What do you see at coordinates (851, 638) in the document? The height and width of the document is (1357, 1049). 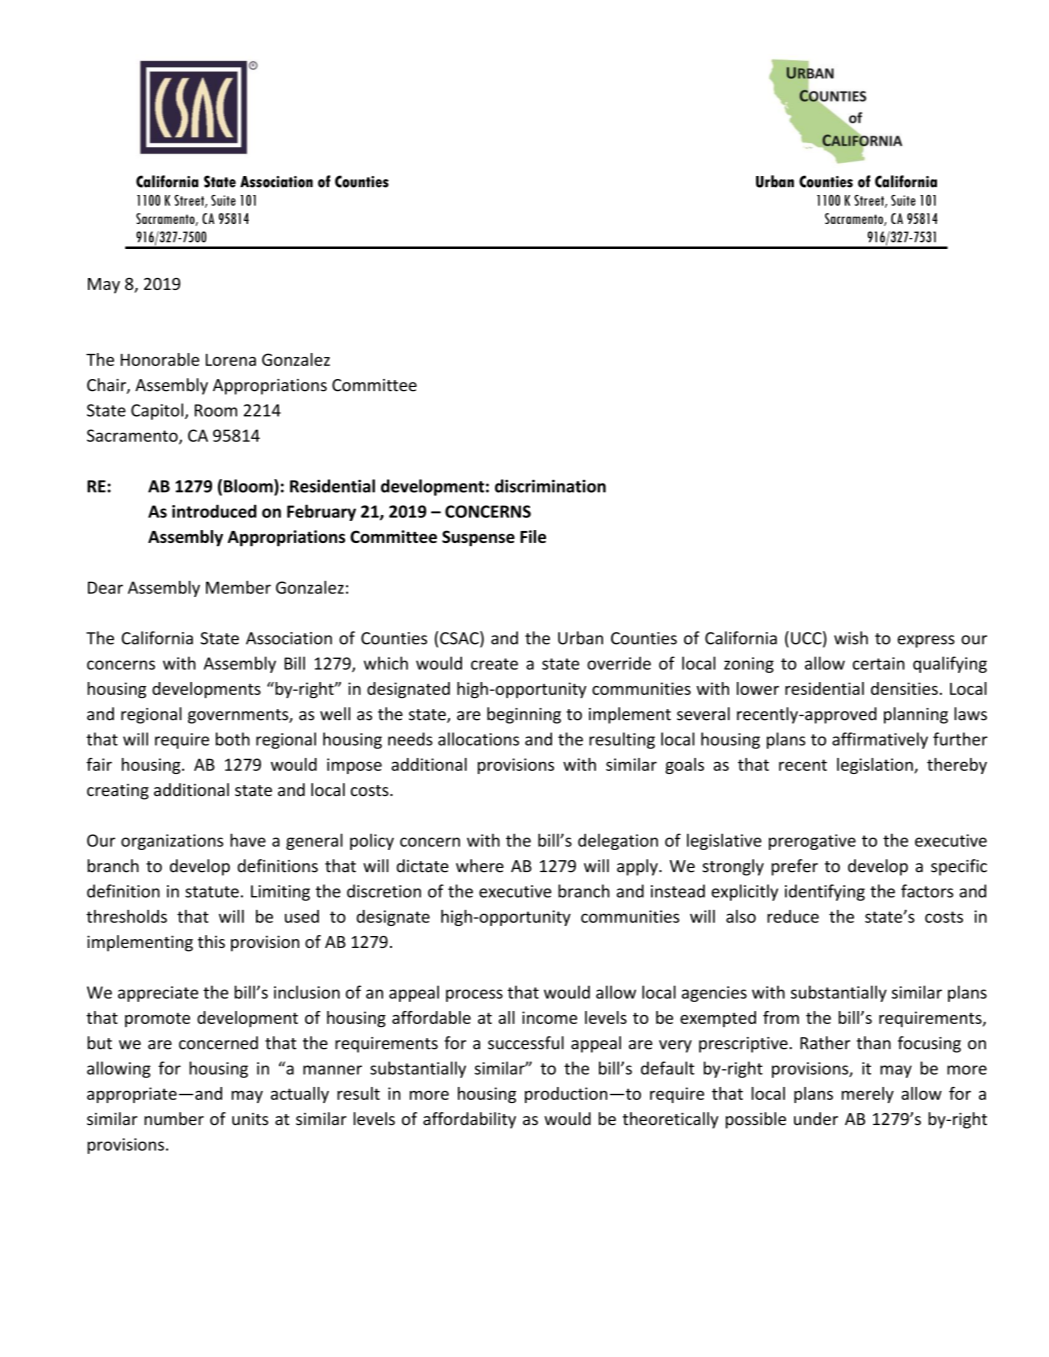 I see `wish` at bounding box center [851, 638].
